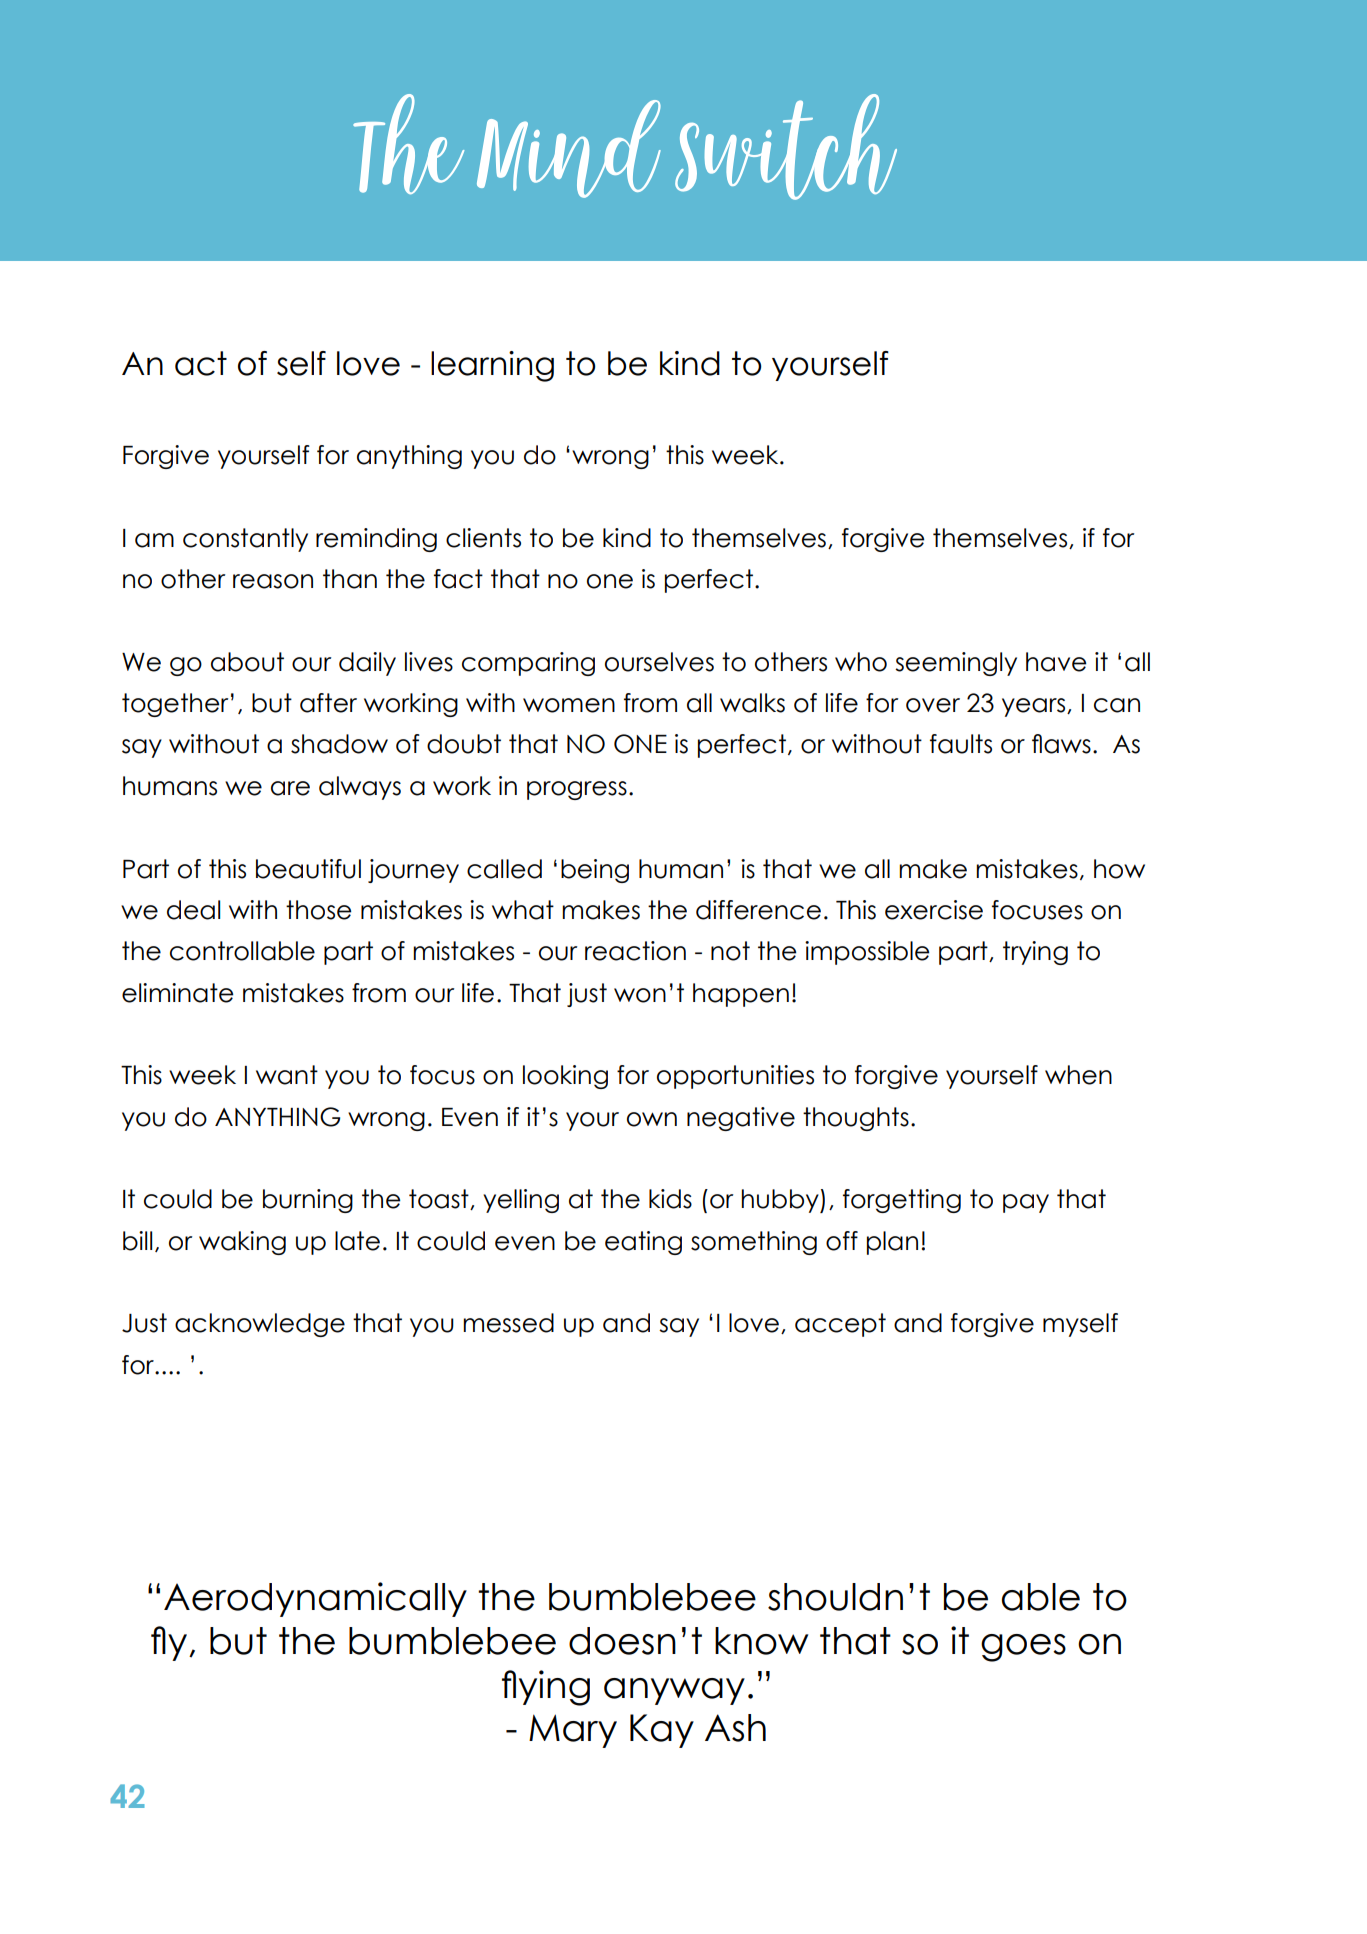  I want to click on burning, so click(308, 1201).
